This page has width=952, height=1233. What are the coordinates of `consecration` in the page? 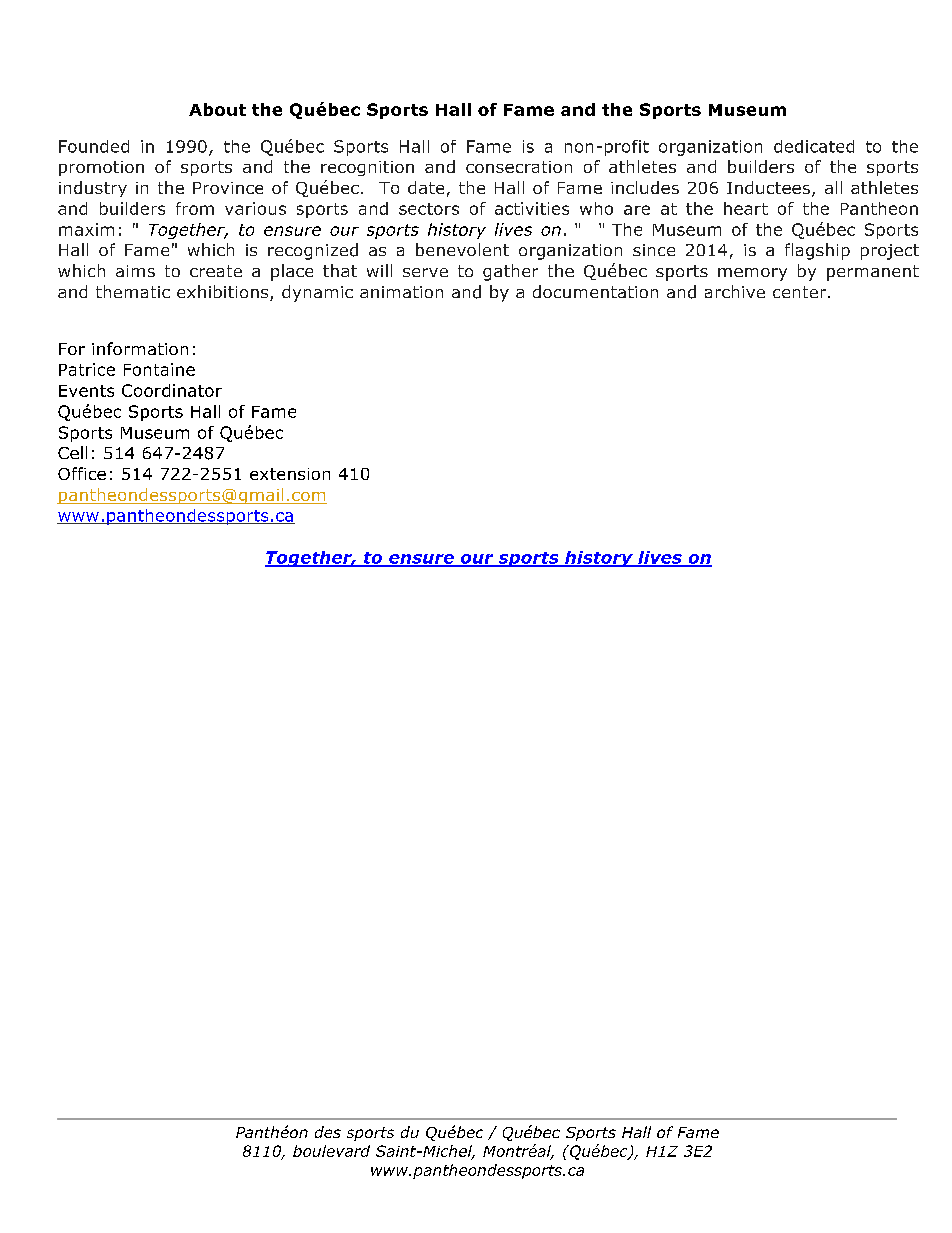 It's located at (519, 167).
